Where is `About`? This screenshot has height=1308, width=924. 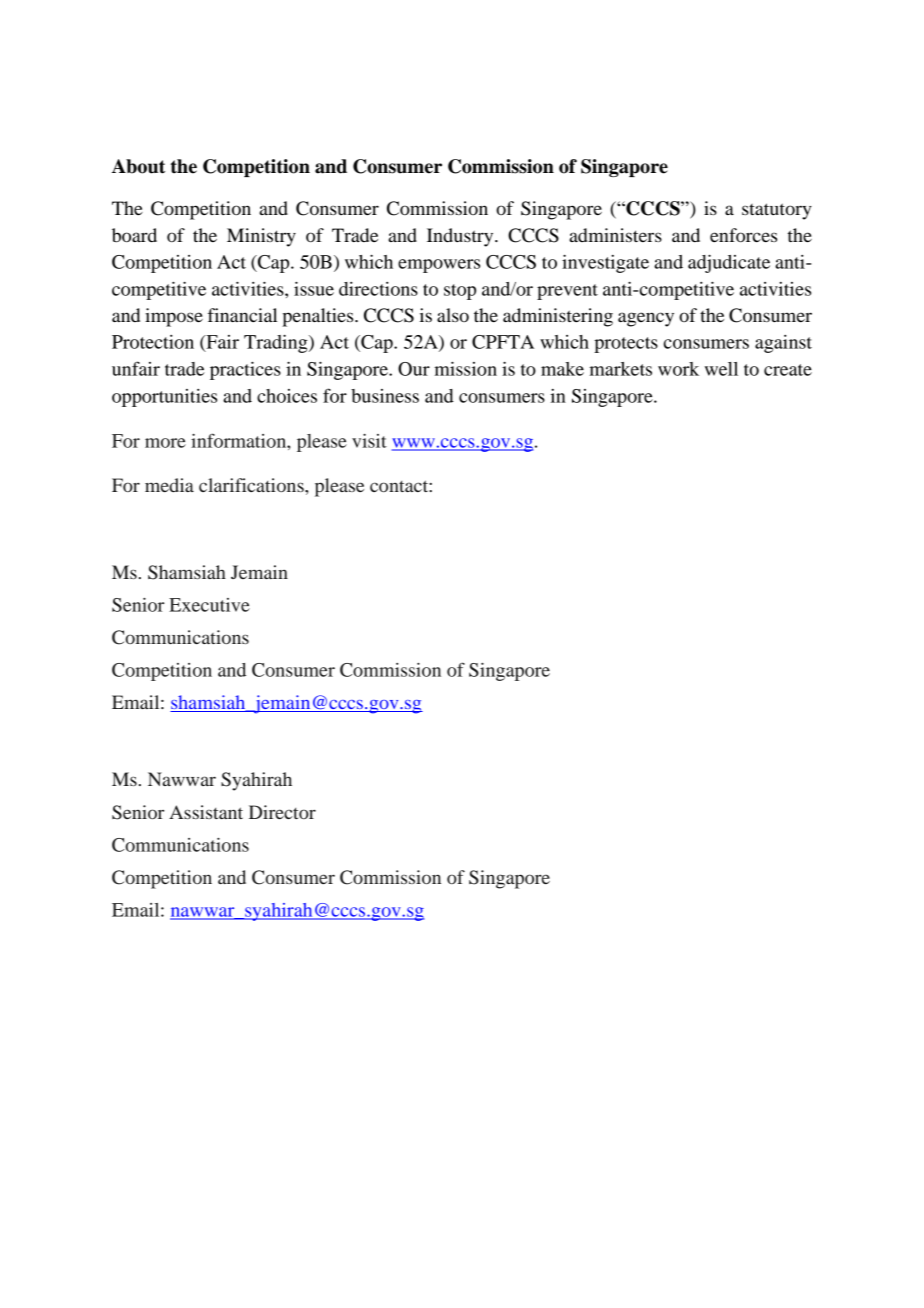 About is located at coordinates (138, 166).
